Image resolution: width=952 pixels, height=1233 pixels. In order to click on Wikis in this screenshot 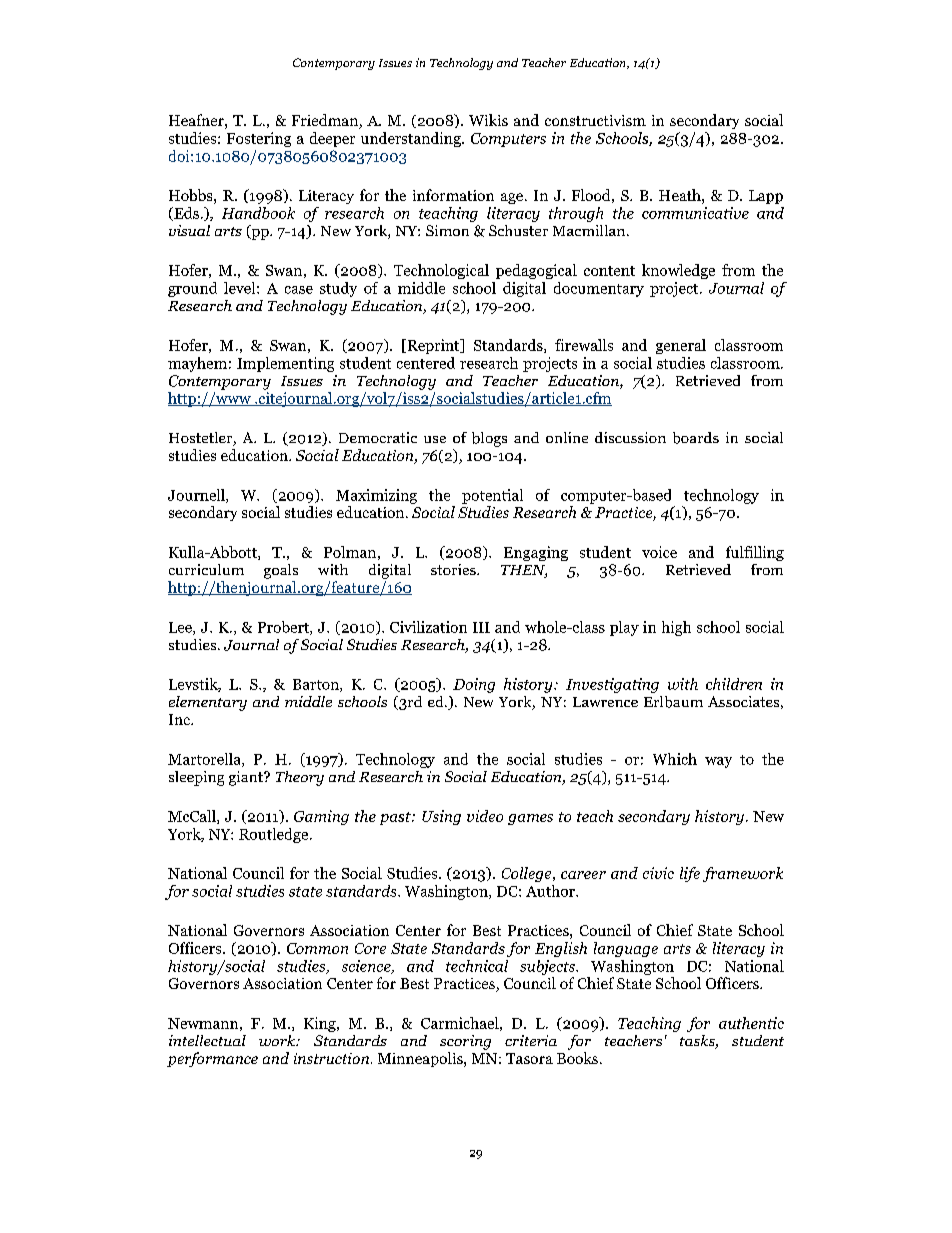, I will do `click(488, 120)`.
